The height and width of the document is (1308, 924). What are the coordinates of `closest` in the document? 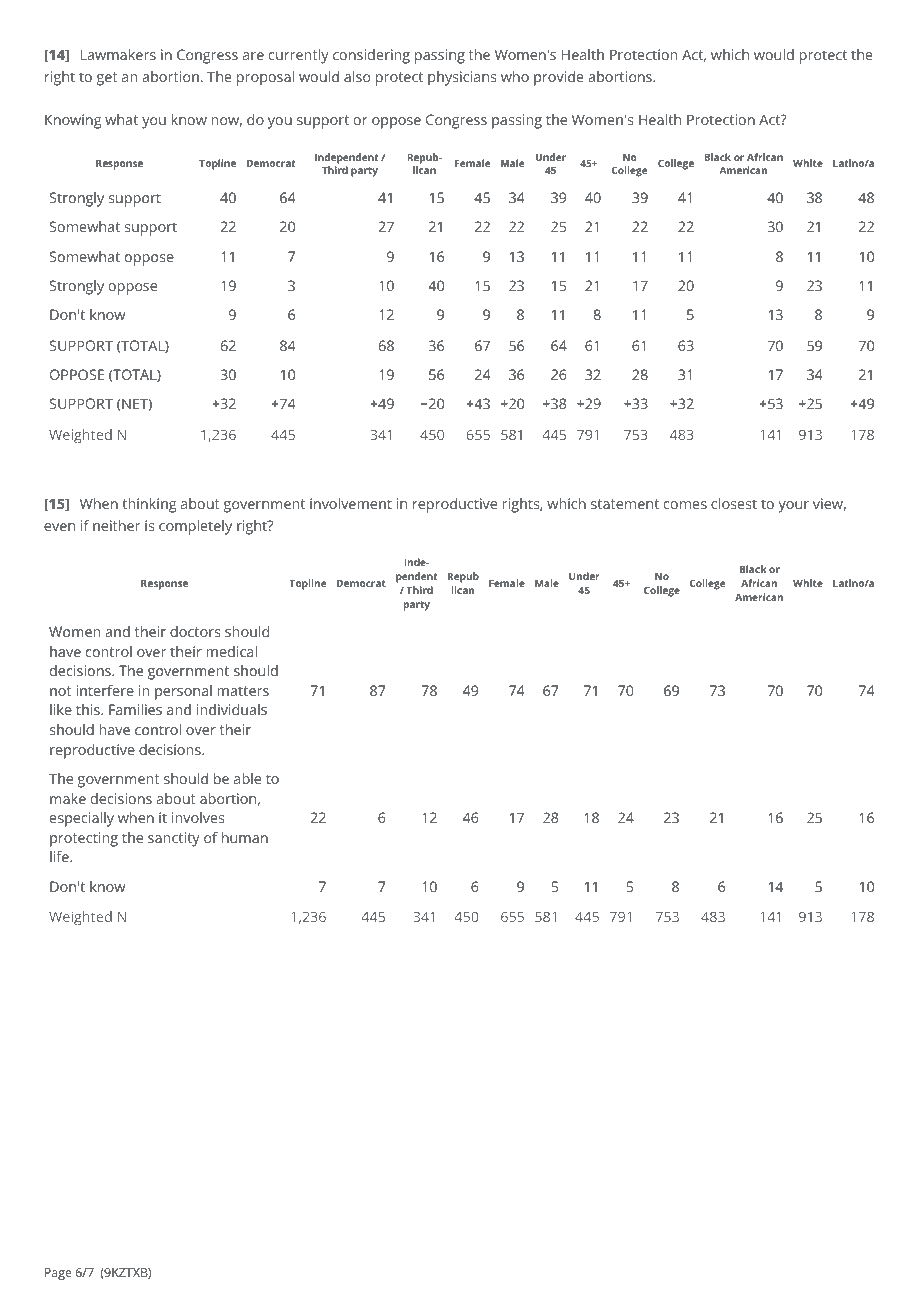 It's located at (734, 503).
